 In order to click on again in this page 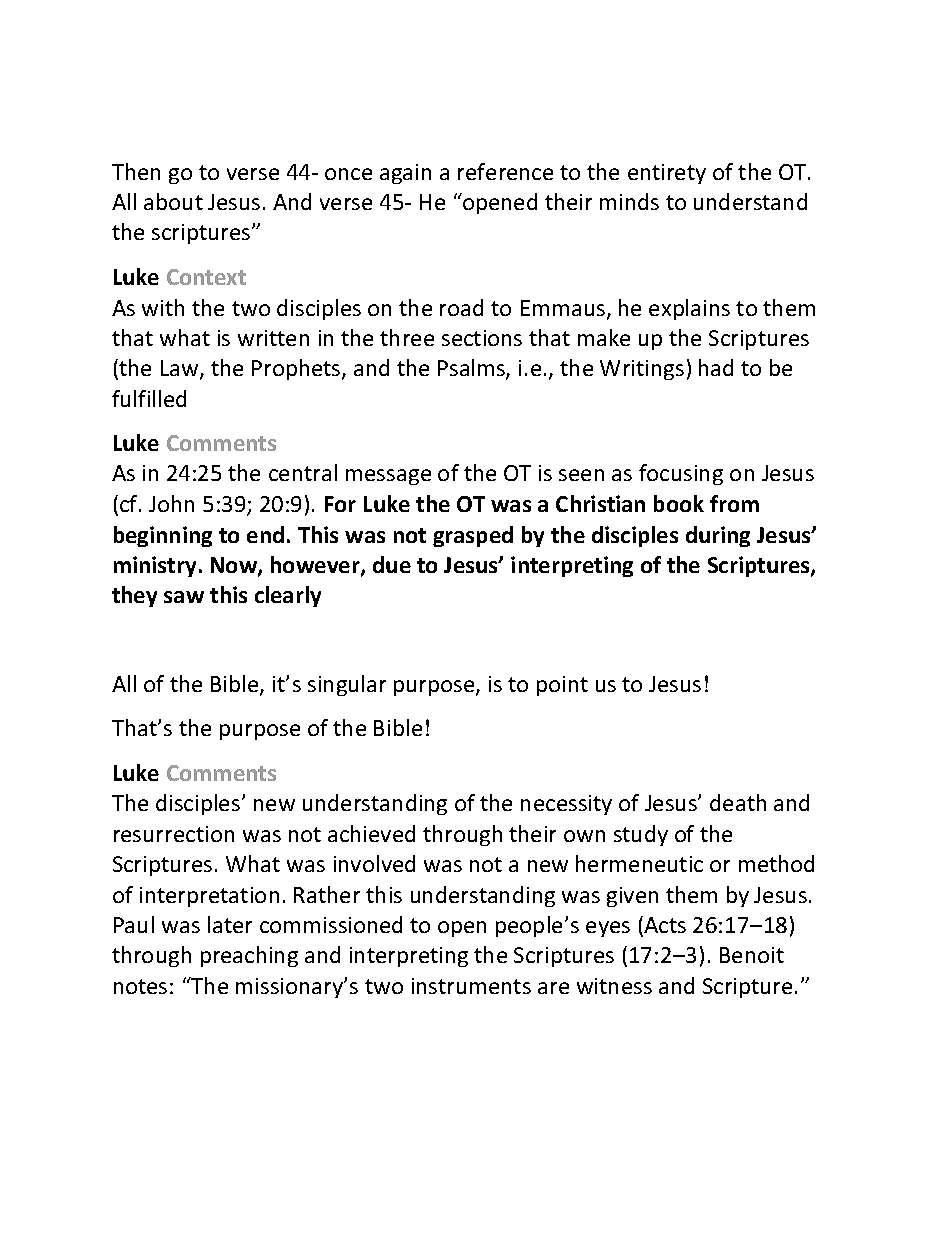, I will do `click(405, 174)`.
